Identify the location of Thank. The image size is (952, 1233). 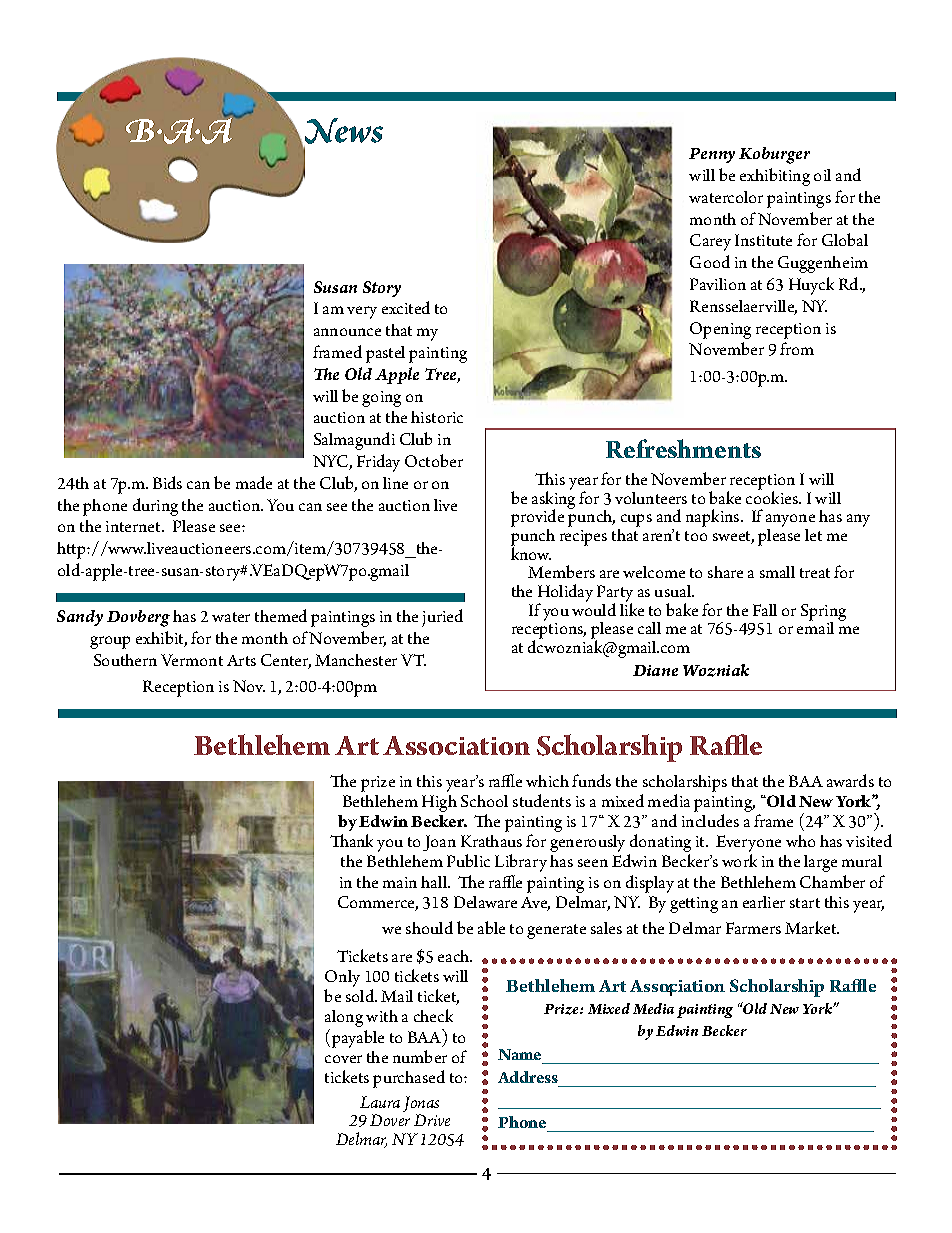
(351, 840).
